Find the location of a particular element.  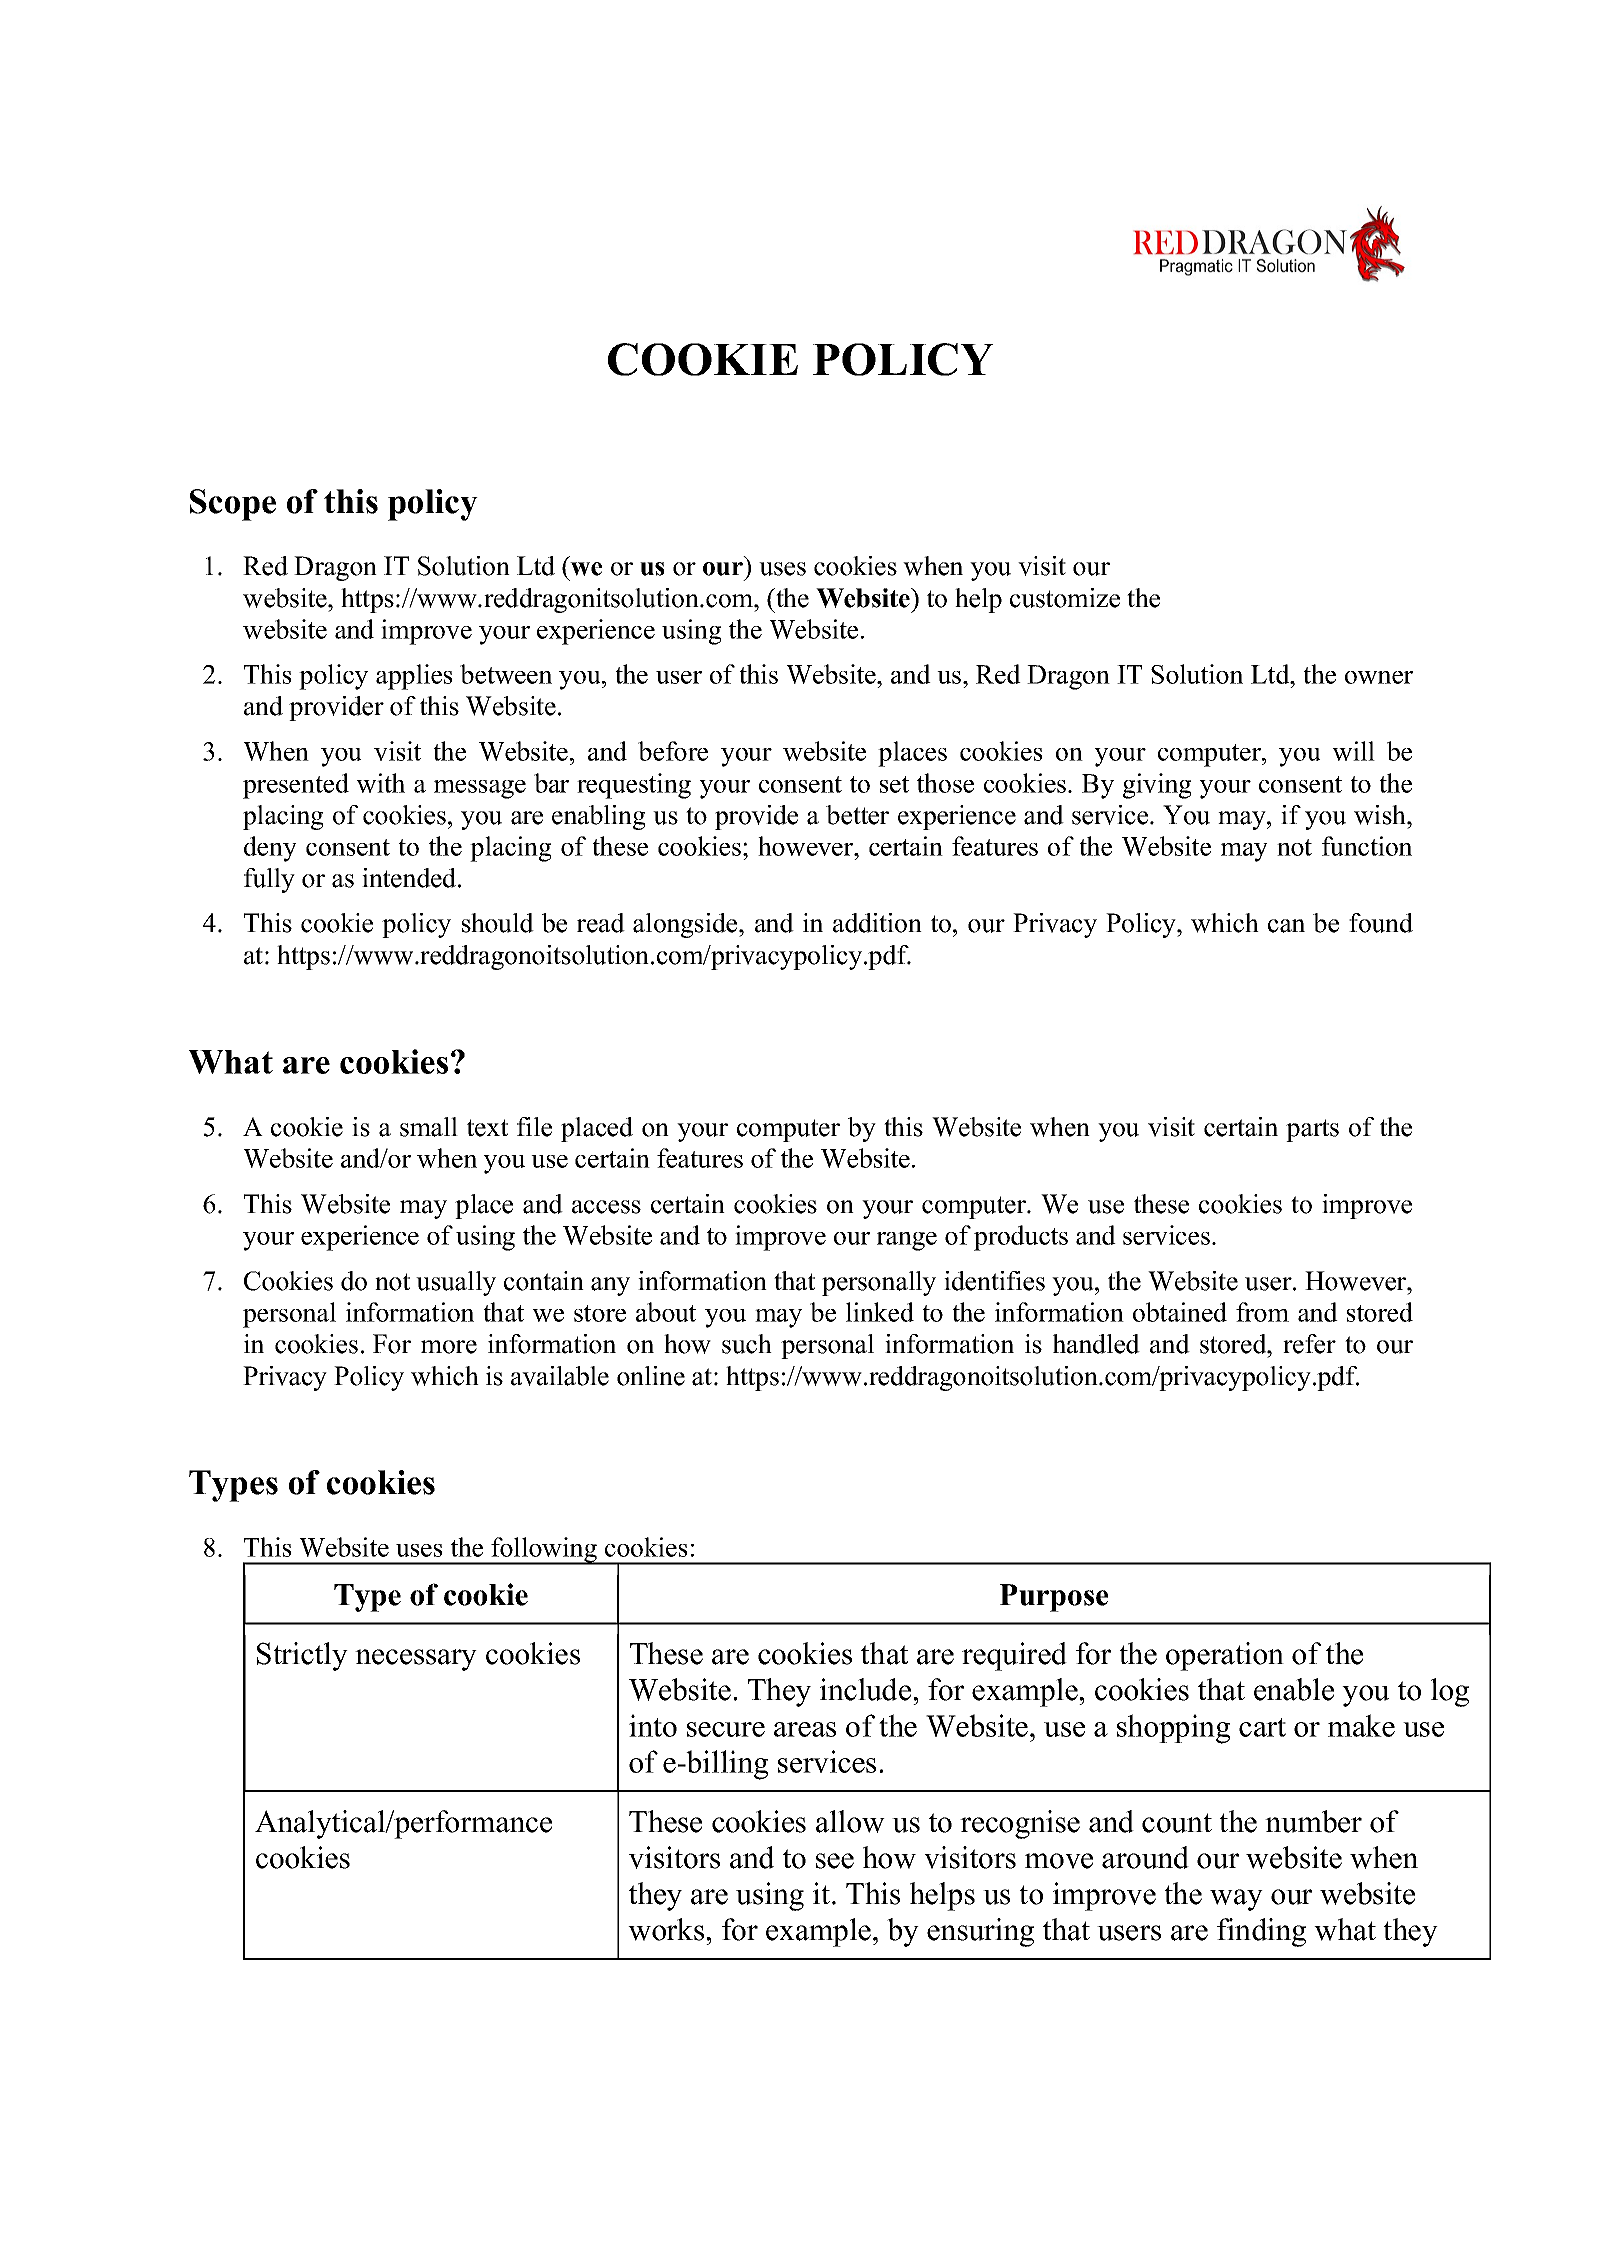

usually is located at coordinates (456, 1283).
